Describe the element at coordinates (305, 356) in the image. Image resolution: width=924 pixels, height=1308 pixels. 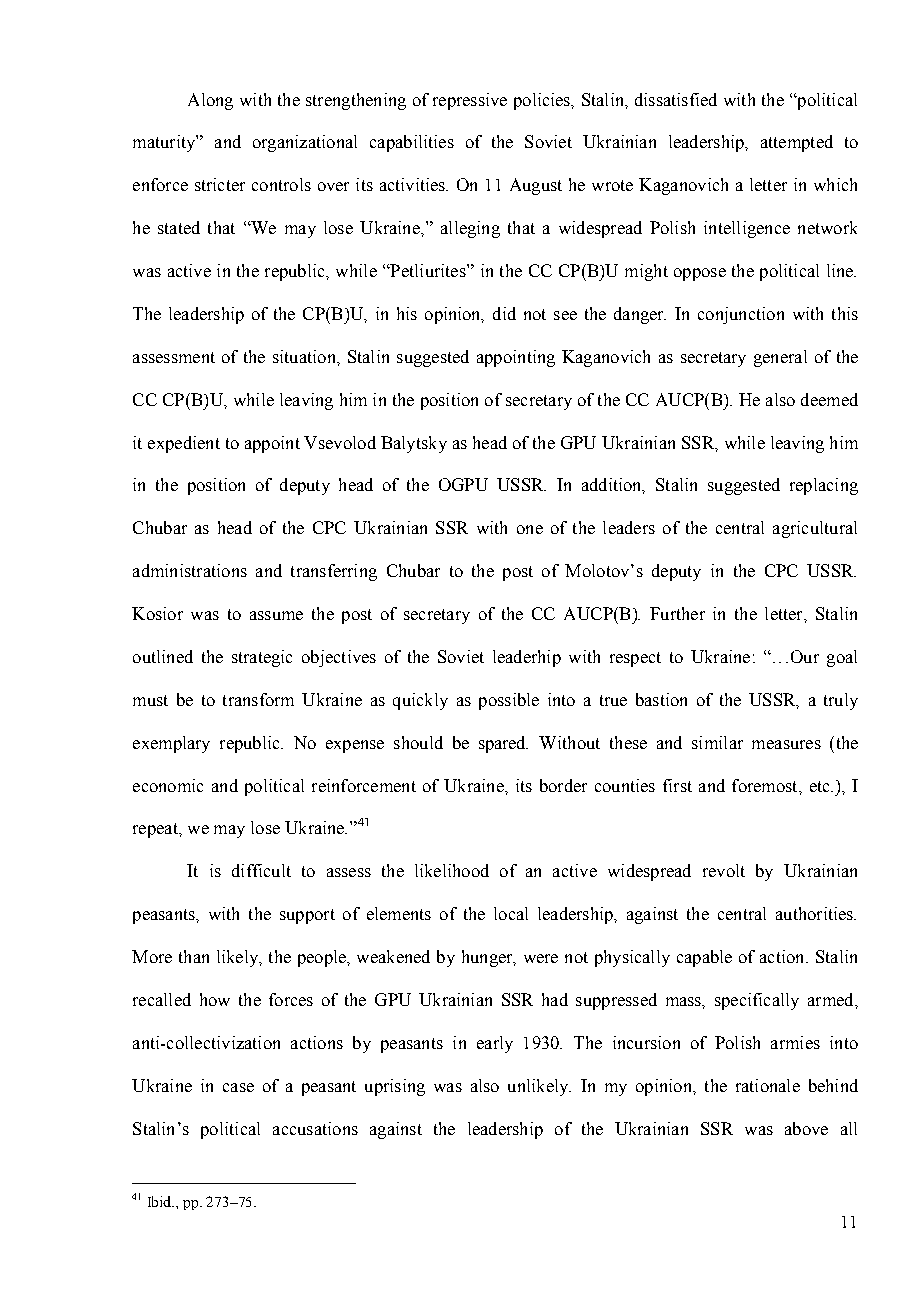
I see `situation` at that location.
